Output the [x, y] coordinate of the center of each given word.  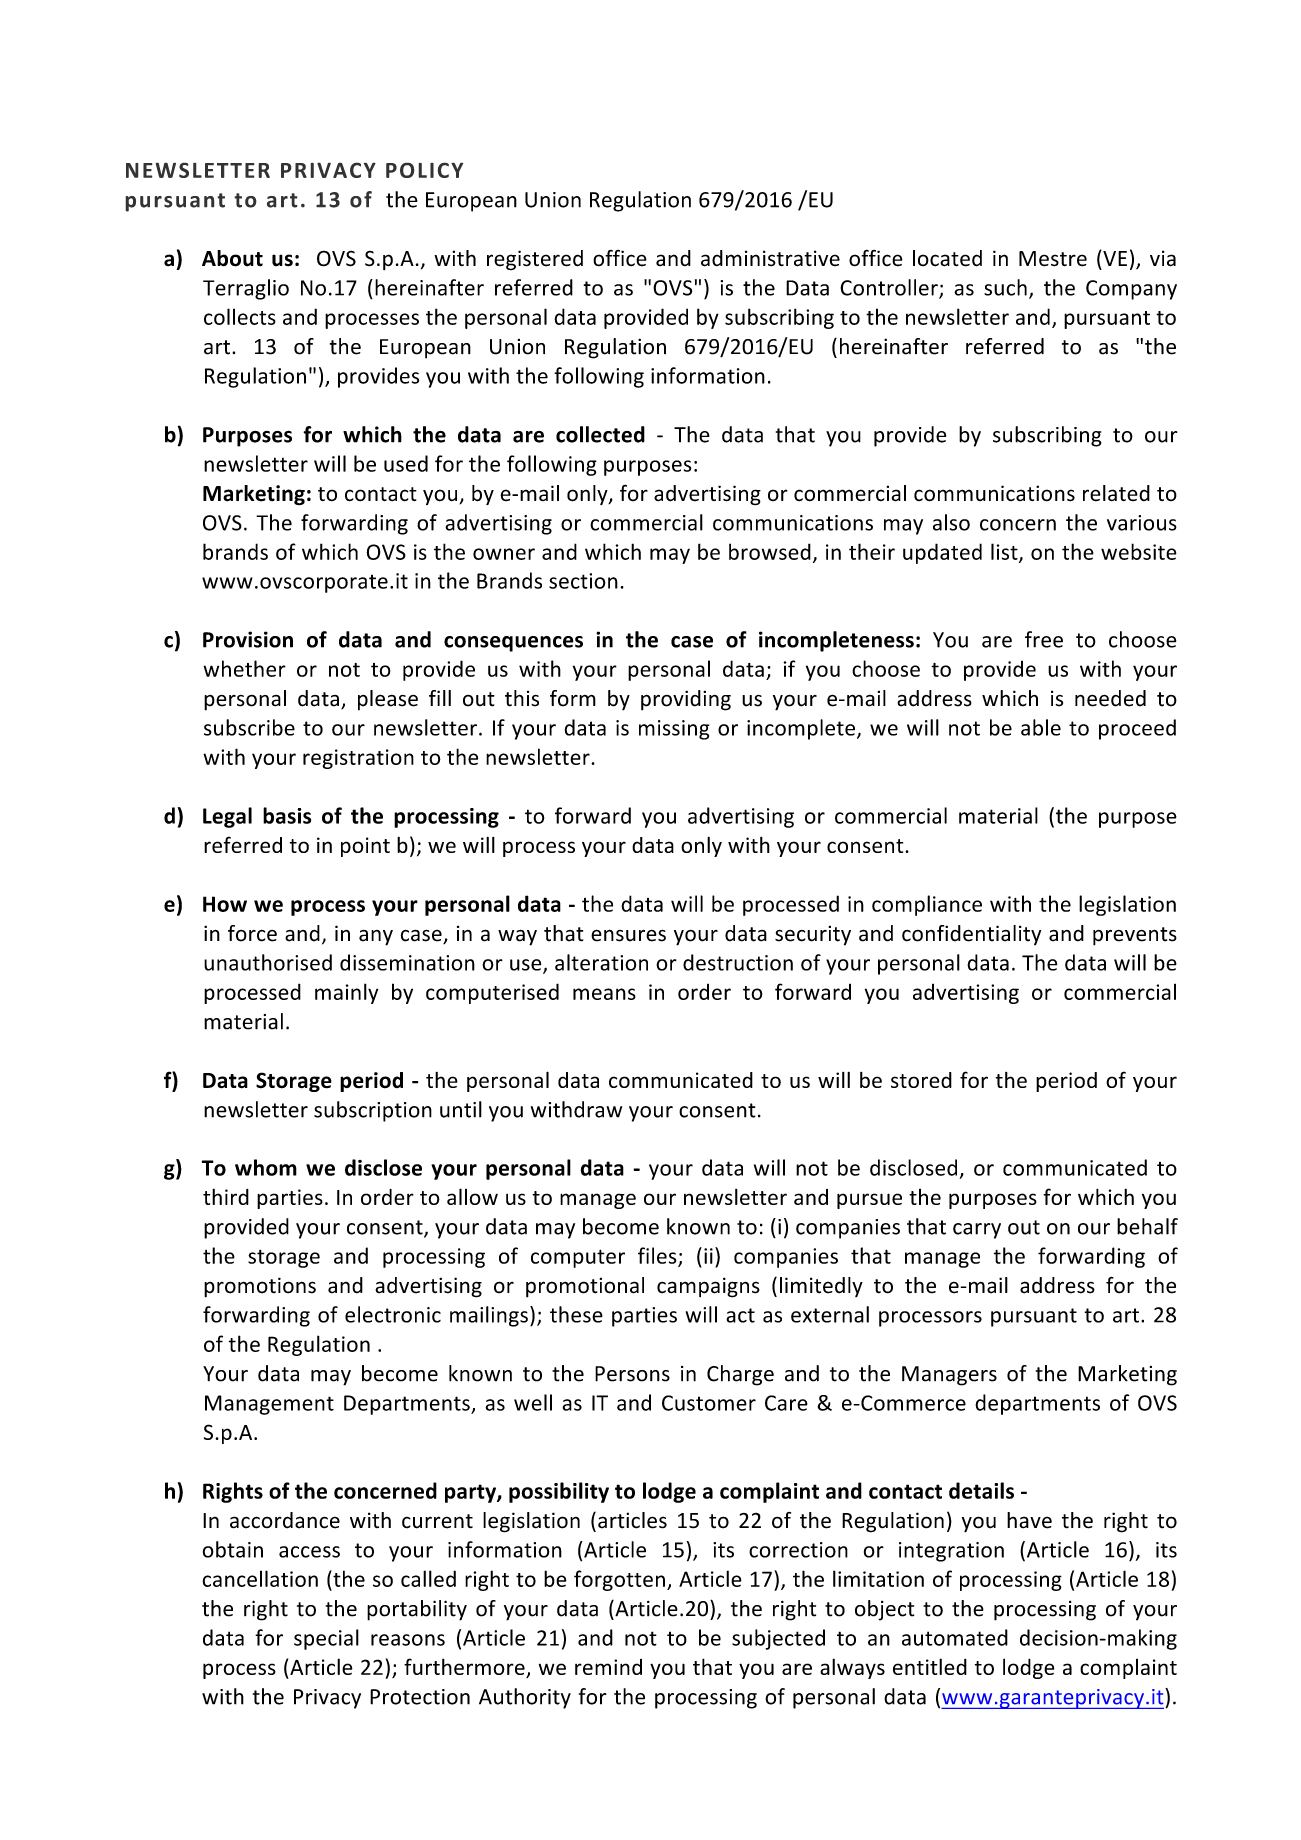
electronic [393, 1314]
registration [358, 759]
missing [674, 730]
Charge [740, 1375]
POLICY [424, 170]
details [981, 1490]
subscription [373, 1111]
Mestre [1053, 259]
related [1116, 493]
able [1041, 727]
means [604, 994]
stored [921, 1080]
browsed [770, 551]
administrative [770, 258]
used [406, 463]
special [326, 1639]
